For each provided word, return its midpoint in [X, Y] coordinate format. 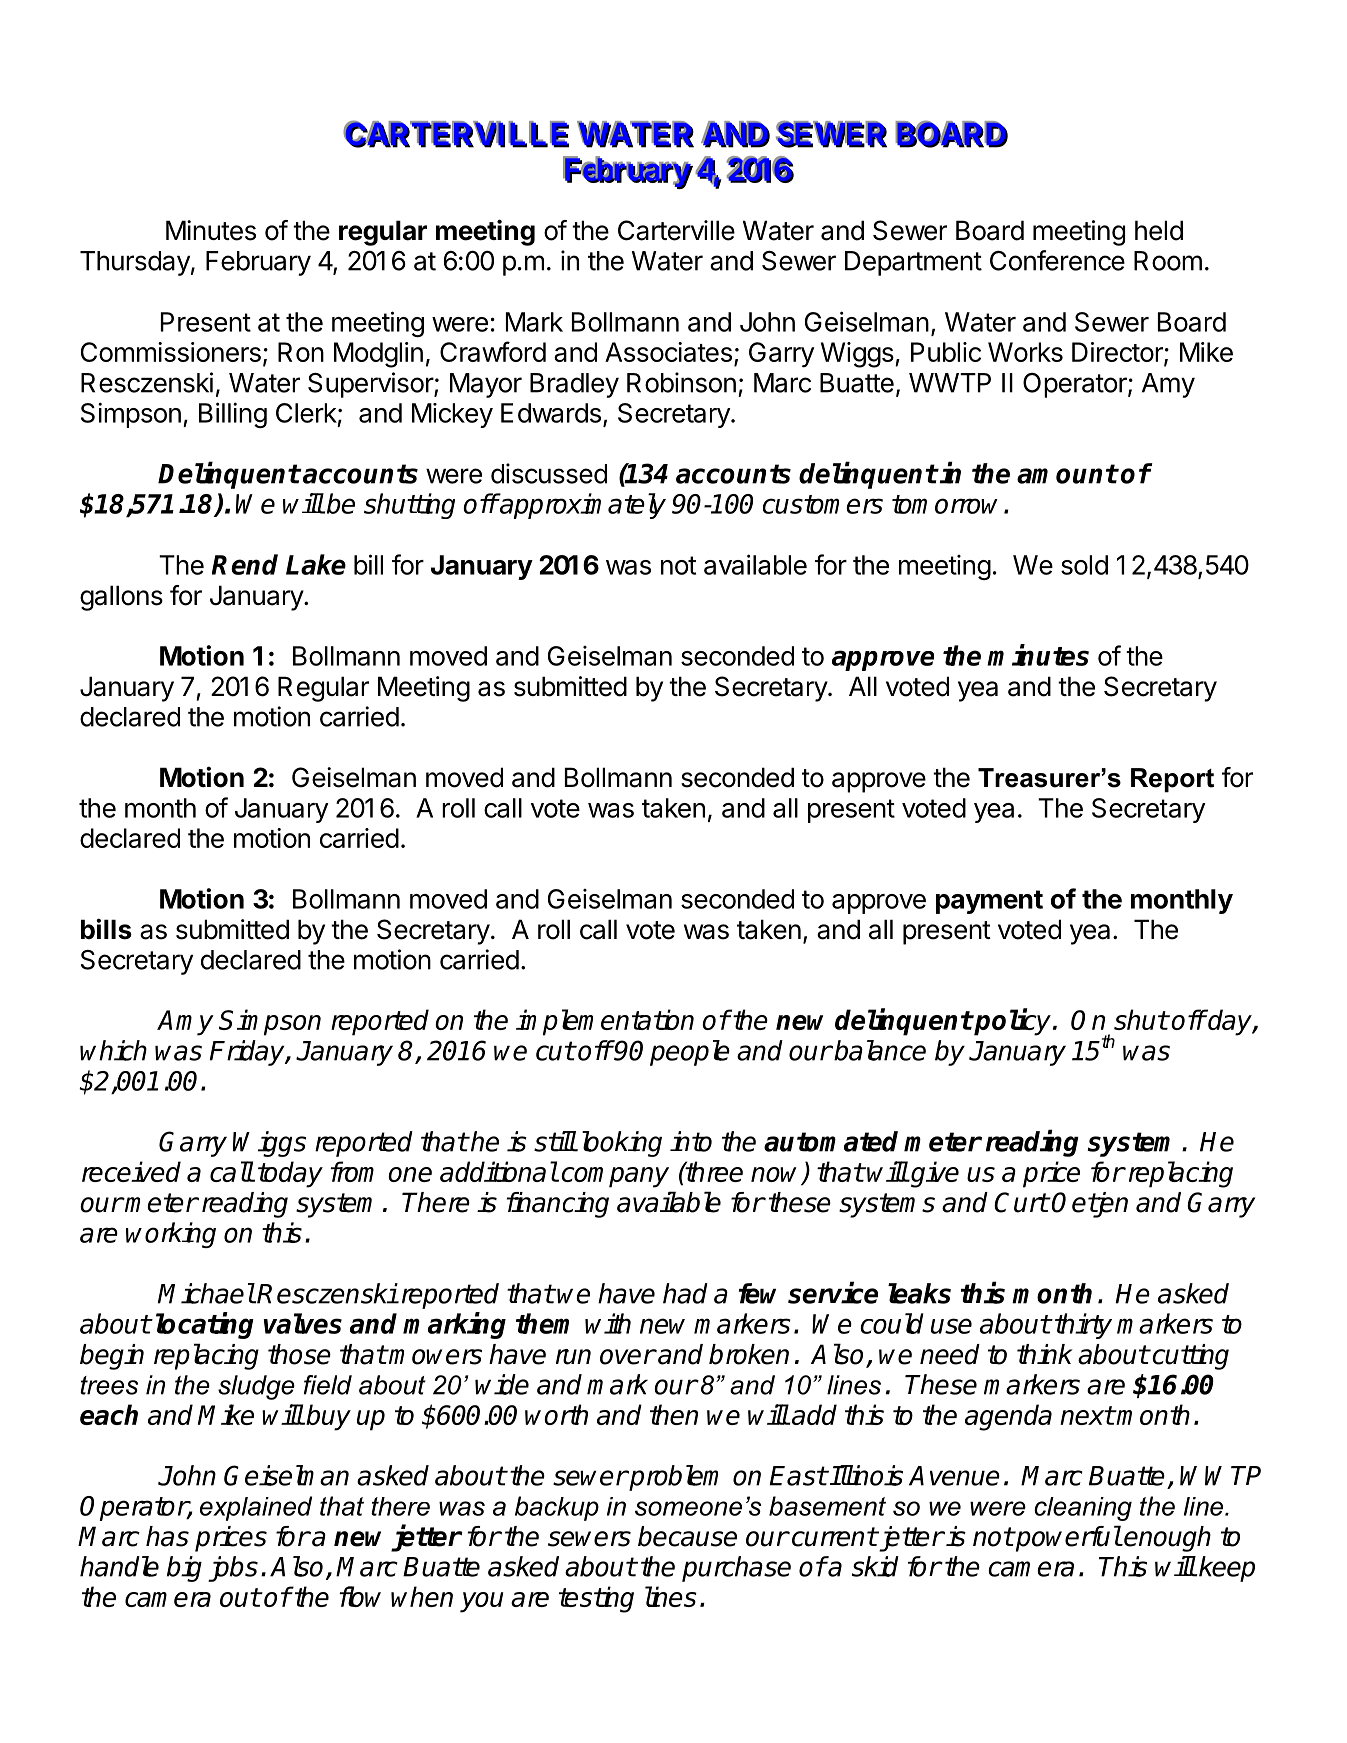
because [687, 1536]
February [258, 263]
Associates [668, 352]
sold [1084, 565]
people [690, 1053]
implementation [605, 1022]
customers [823, 504]
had [685, 1293]
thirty [1083, 1326]
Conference [1057, 260]
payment [989, 902]
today [290, 1174]
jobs [233, 1569]
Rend [245, 564]
